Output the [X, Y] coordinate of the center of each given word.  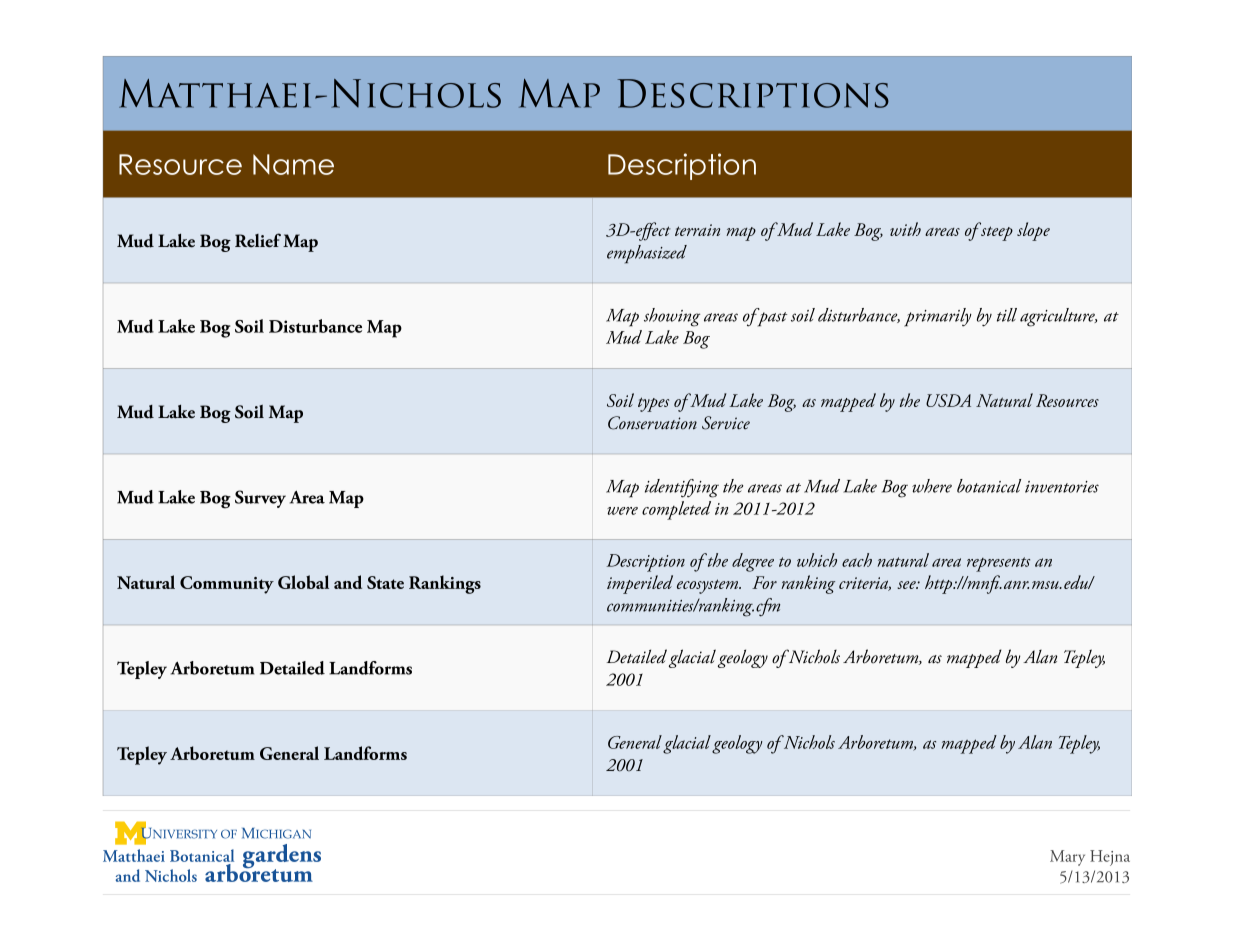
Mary [1067, 858]
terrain [697, 230]
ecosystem [709, 586]
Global [303, 582]
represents [998, 564]
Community [227, 585]
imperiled [640, 584]
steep [996, 232]
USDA [948, 400]
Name [293, 164]
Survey [260, 499]
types [653, 404]
